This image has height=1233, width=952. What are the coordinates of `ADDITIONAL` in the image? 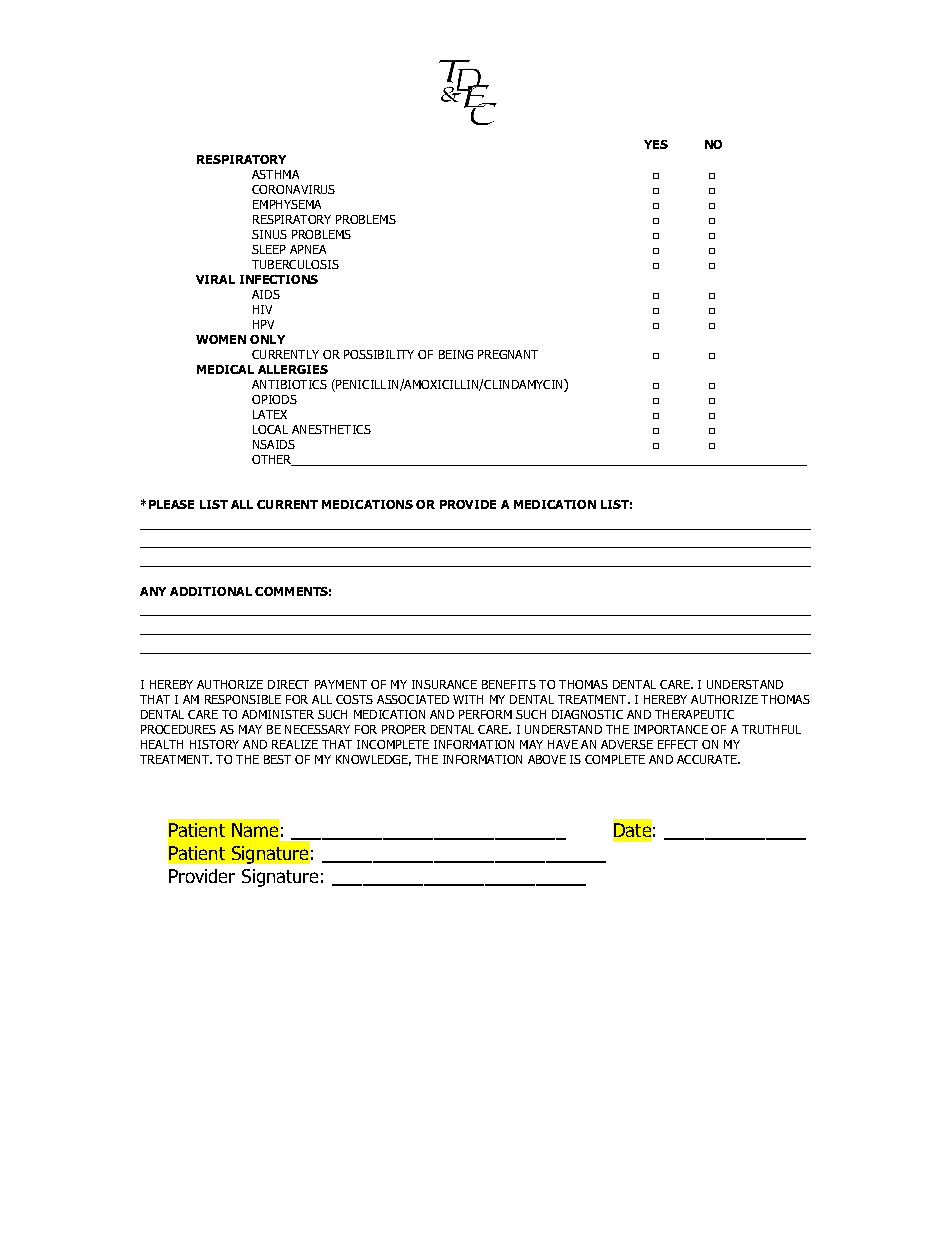 It's located at (211, 591).
